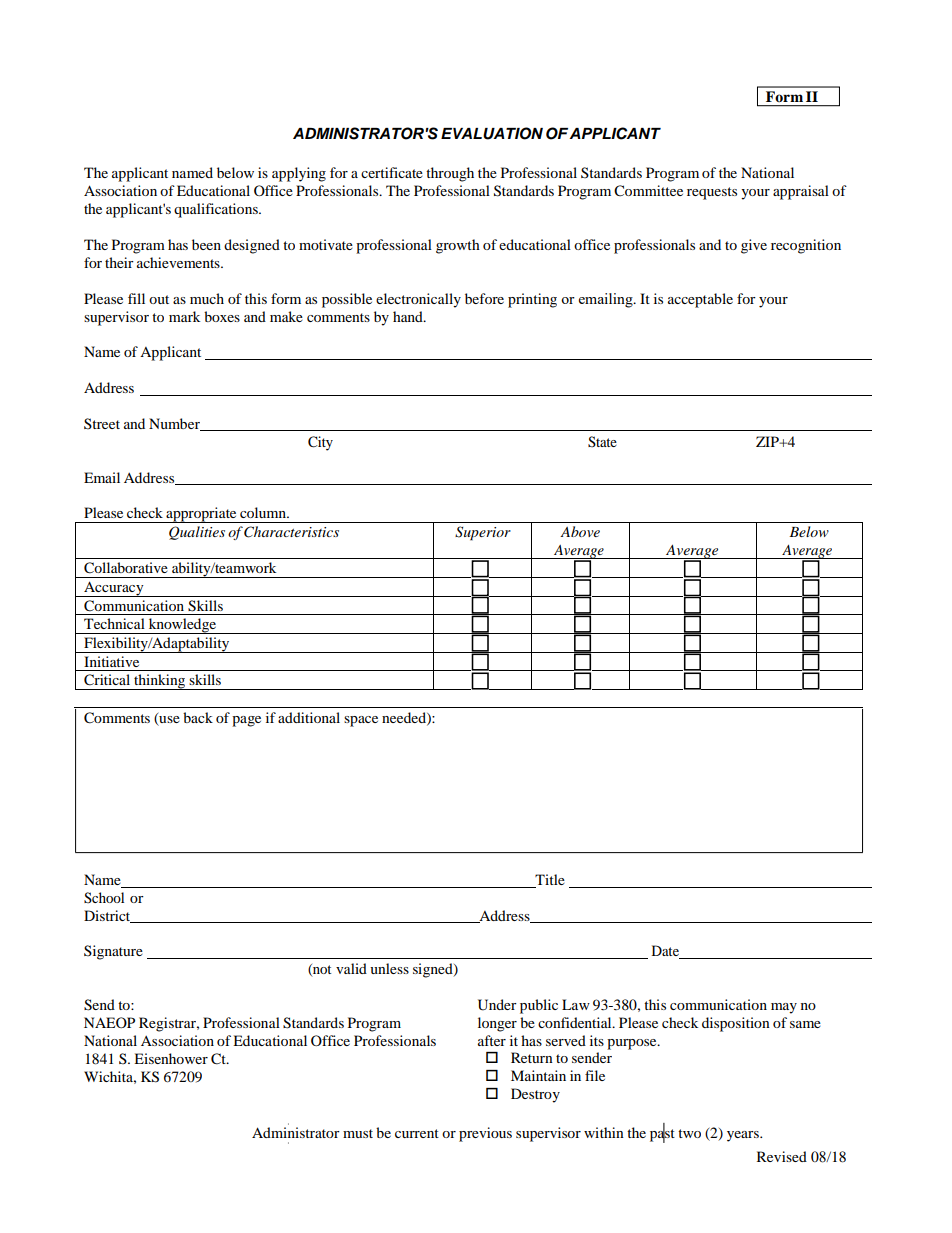 The height and width of the document is (1233, 952). I want to click on knowledge, so click(182, 626).
